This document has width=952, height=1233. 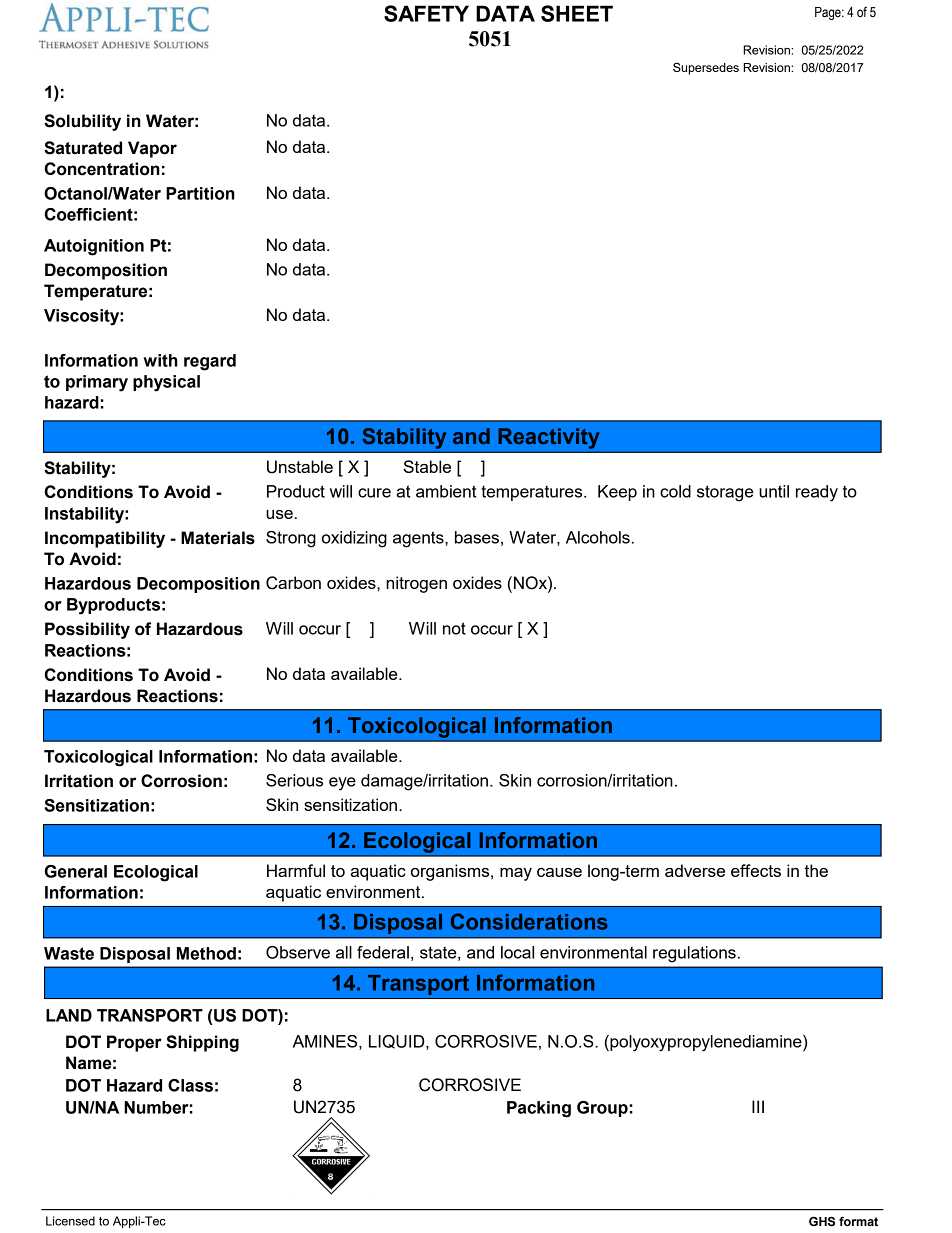 What do you see at coordinates (87, 630) in the document?
I see `Possibility` at bounding box center [87, 630].
